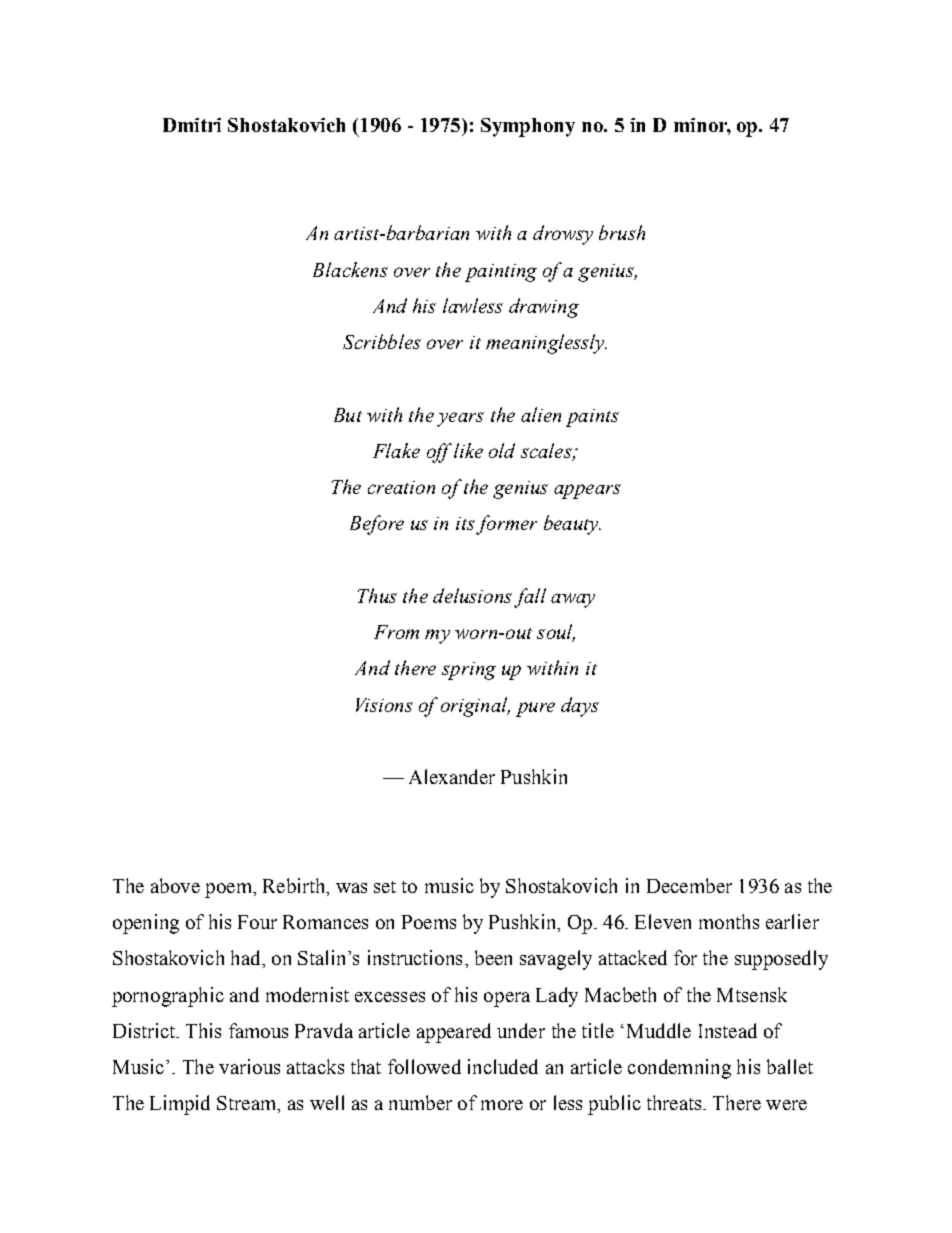  I want to click on Thus, so click(377, 595).
